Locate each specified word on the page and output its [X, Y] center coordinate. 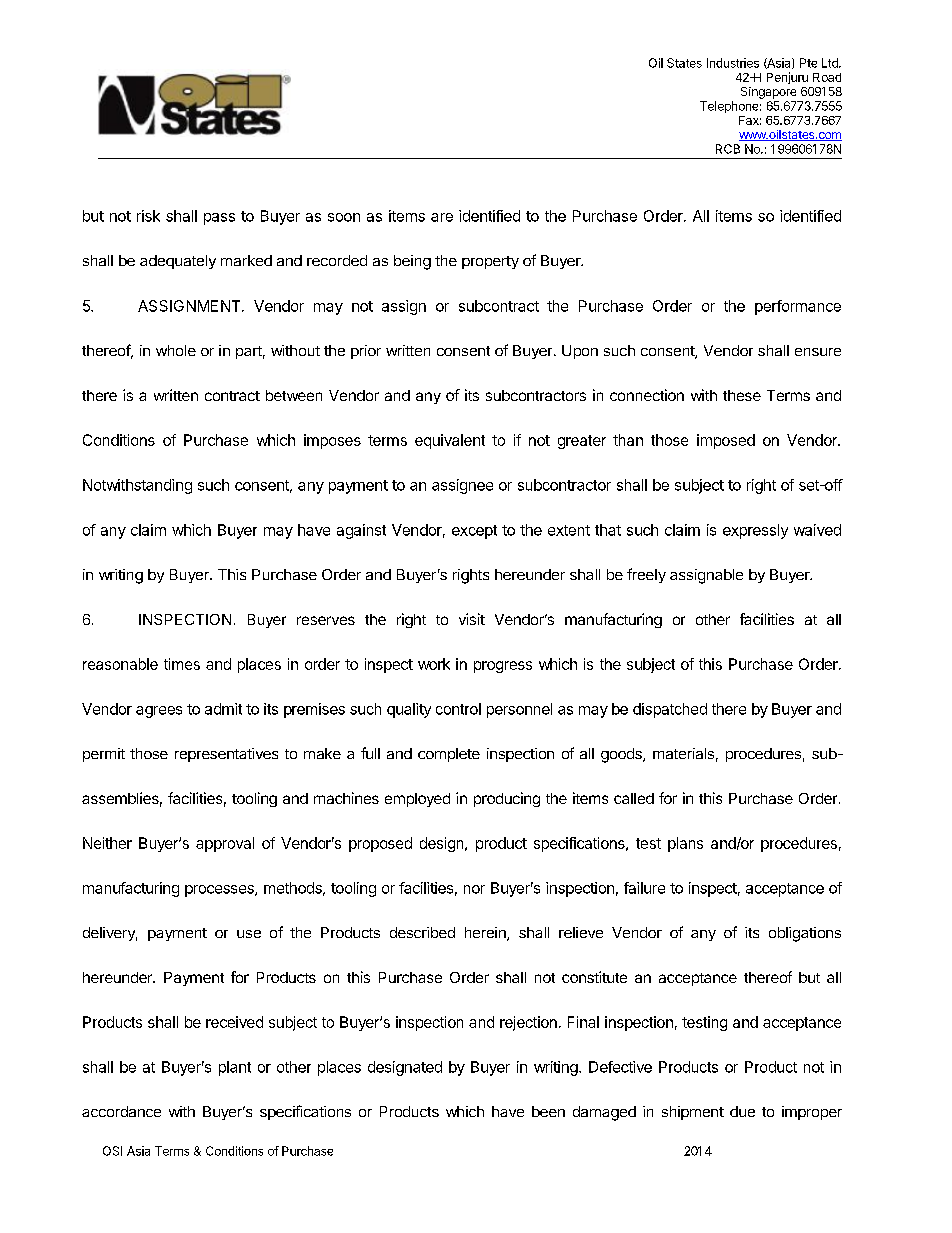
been [548, 1111]
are [442, 217]
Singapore [768, 93]
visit [472, 619]
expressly [755, 531]
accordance [121, 1111]
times [182, 664]
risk [148, 216]
